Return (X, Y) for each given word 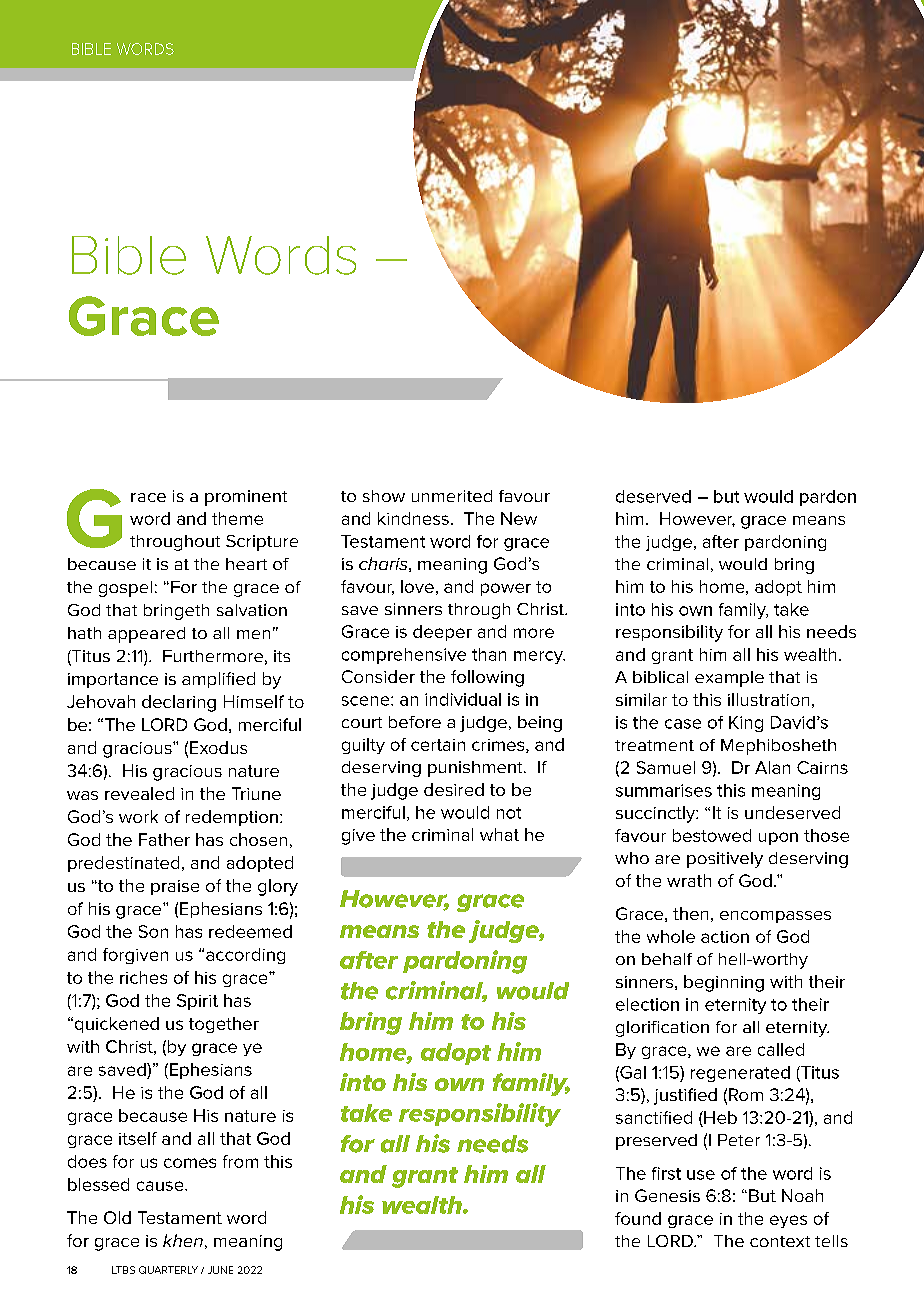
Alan (772, 767)
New (519, 518)
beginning (724, 983)
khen (183, 1240)
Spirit (197, 1002)
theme (237, 518)
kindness (413, 518)
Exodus (218, 747)
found (638, 1218)
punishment (476, 769)
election (647, 1004)
